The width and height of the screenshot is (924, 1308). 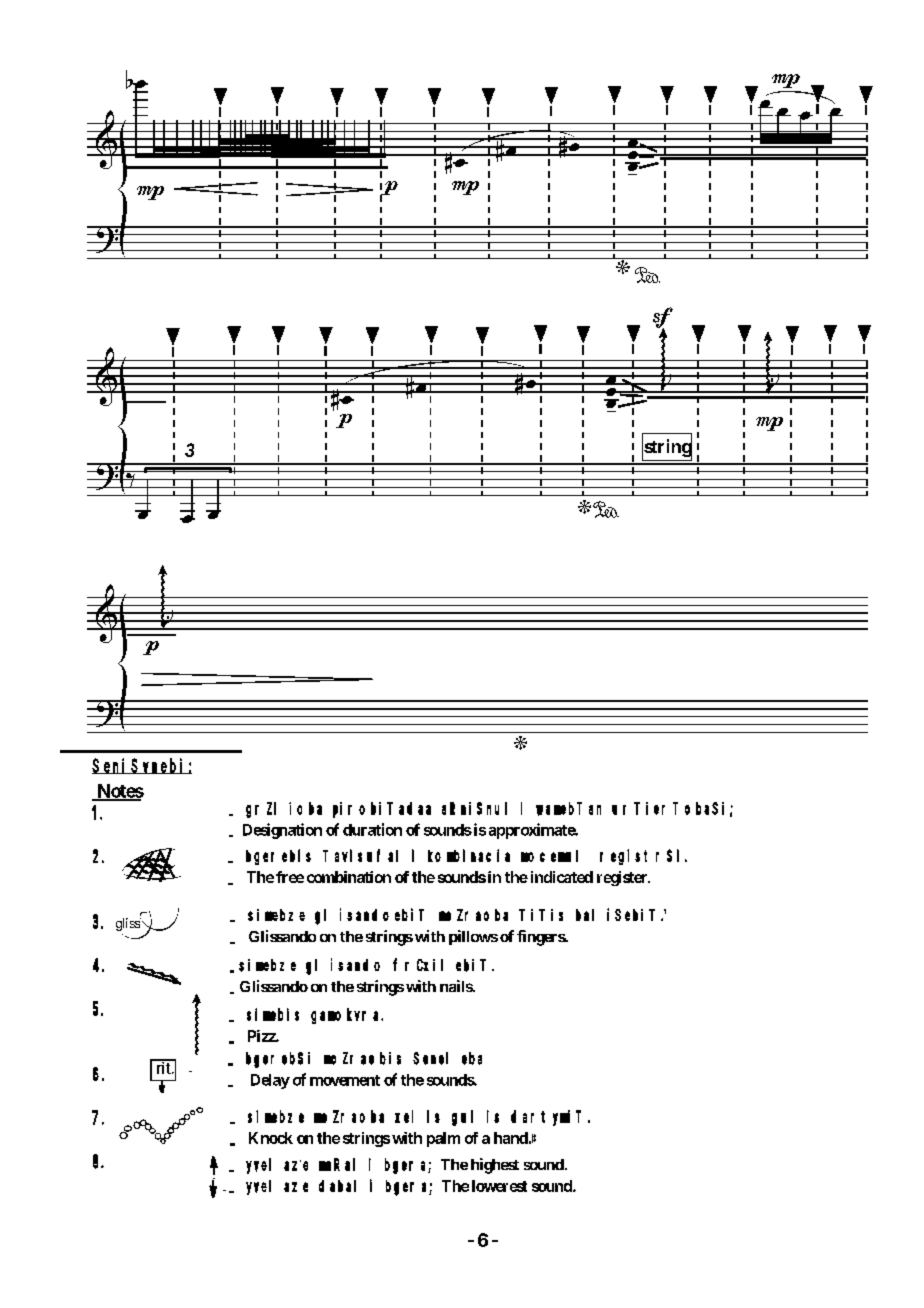 What do you see at coordinates (443, 1139) in the screenshot?
I see `palm` at bounding box center [443, 1139].
